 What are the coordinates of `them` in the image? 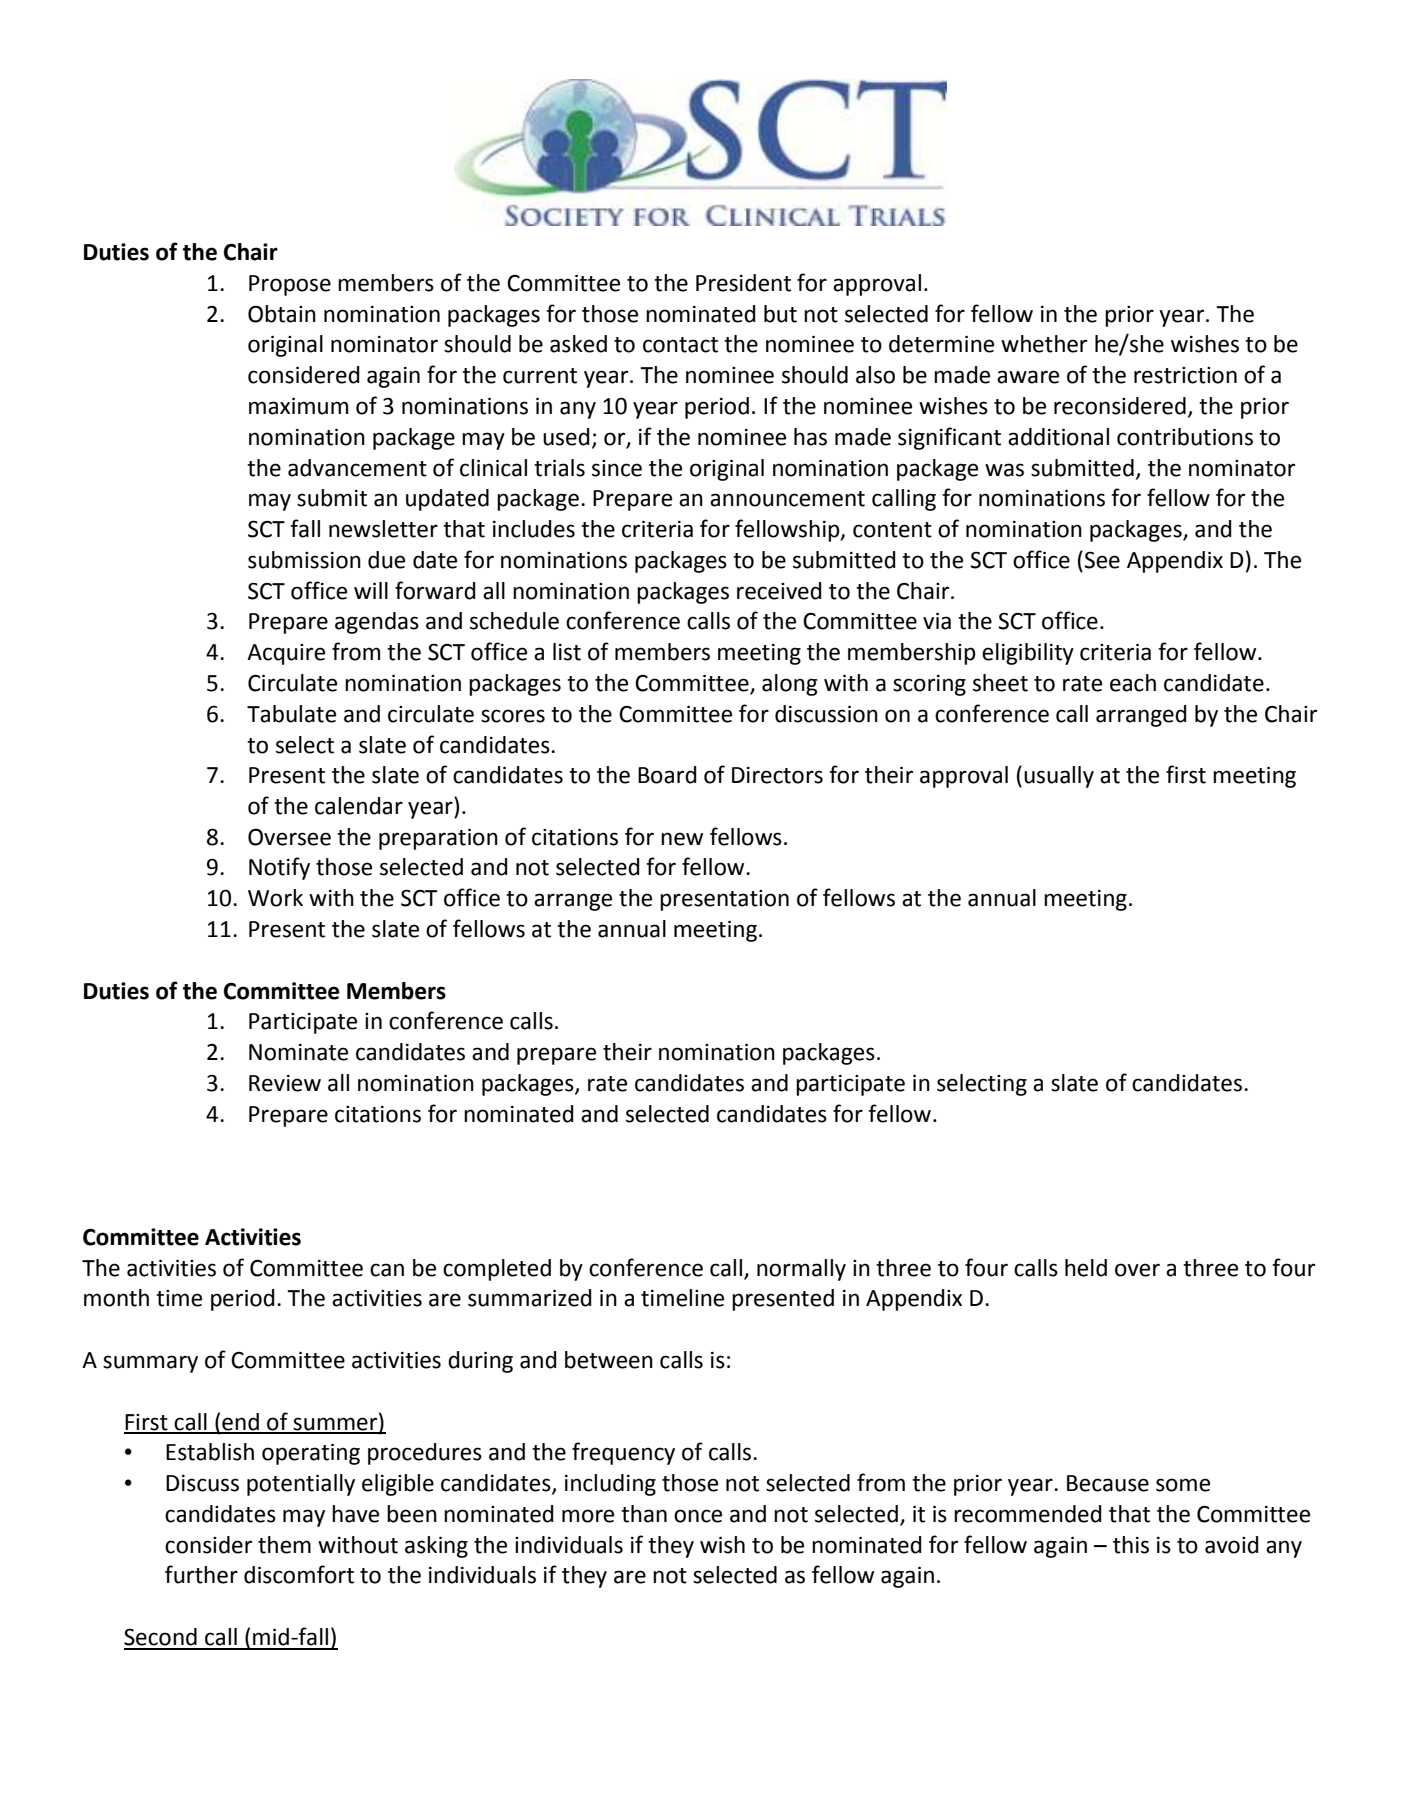 It's located at (284, 1545).
